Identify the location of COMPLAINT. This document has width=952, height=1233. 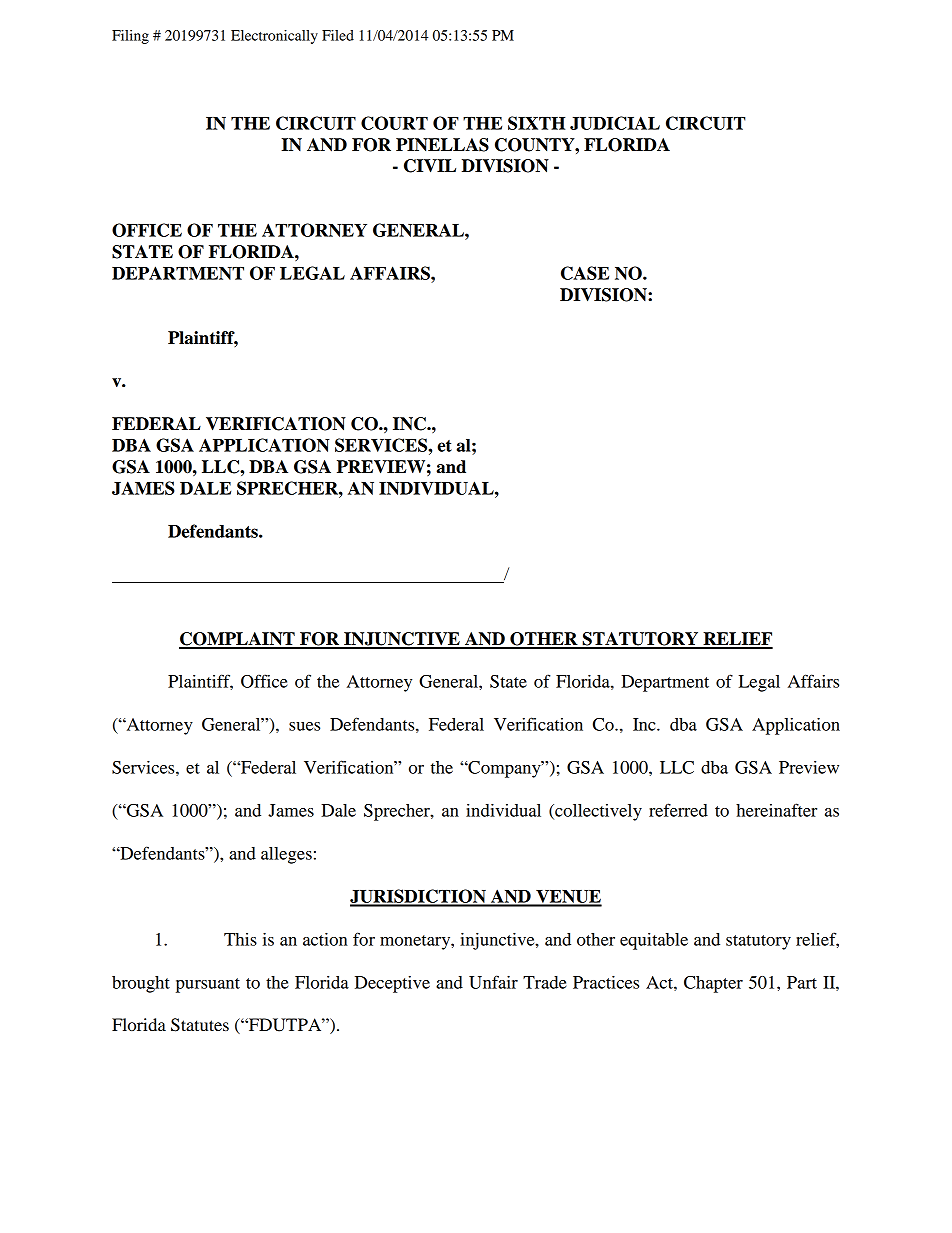
(238, 640).
